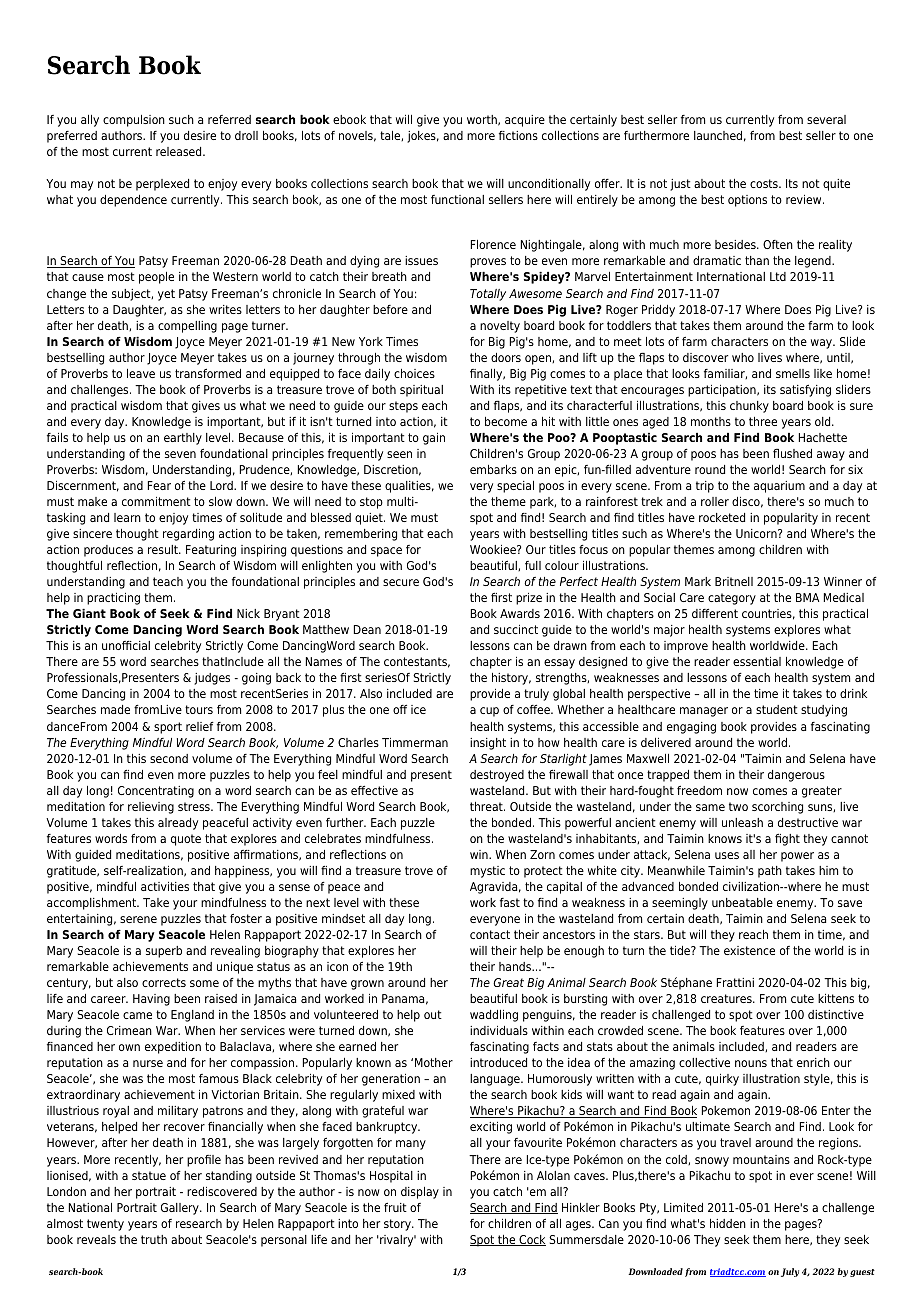 This document has width=924, height=1308. What do you see at coordinates (494, 549) in the document?
I see `Wookiee` at bounding box center [494, 549].
